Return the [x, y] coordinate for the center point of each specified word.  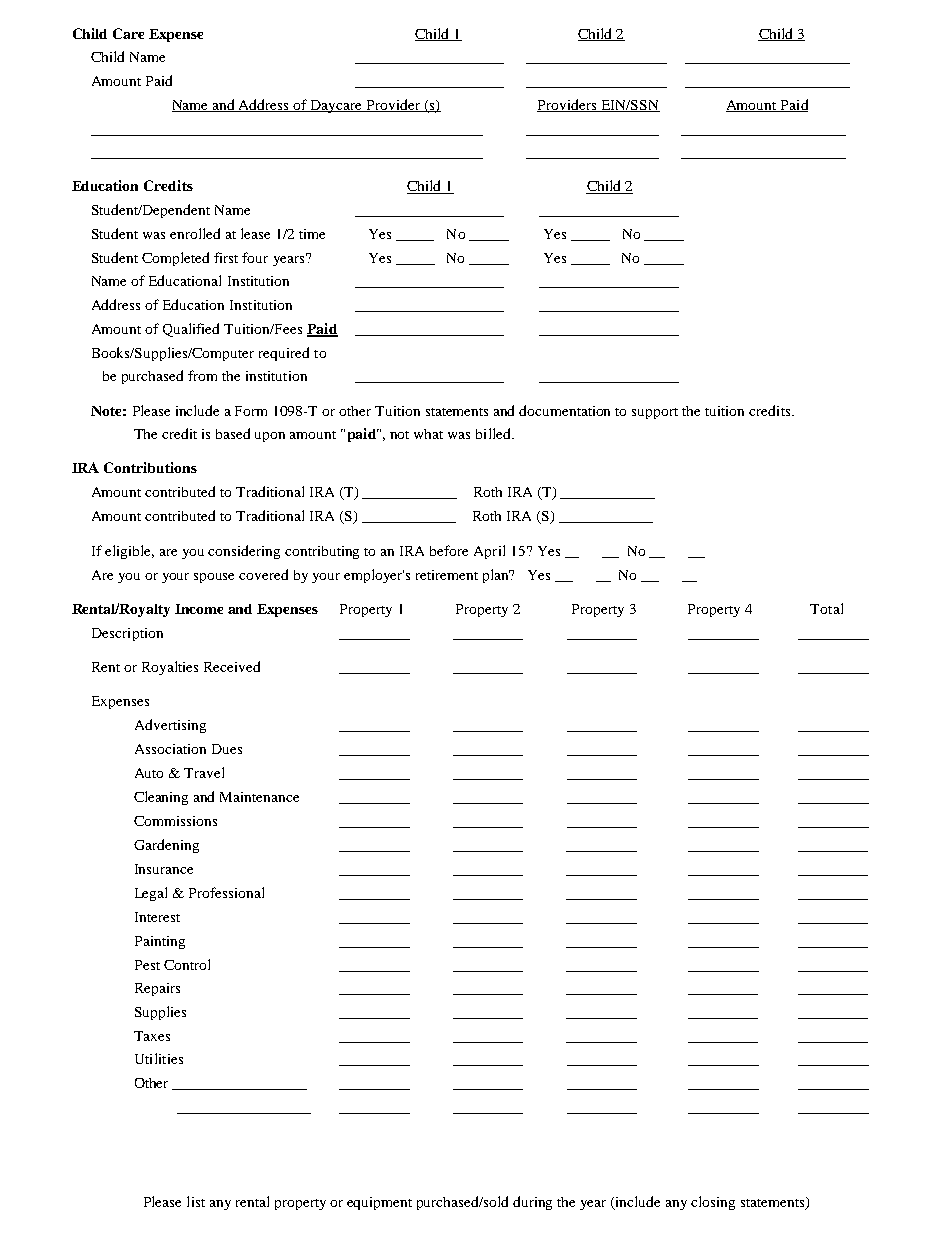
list [196, 1201]
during [532, 1203]
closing [713, 1203]
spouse [214, 578]
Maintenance [259, 797]
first [226, 257]
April [489, 552]
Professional [226, 892]
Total [826, 608]
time [312, 234]
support [655, 413]
